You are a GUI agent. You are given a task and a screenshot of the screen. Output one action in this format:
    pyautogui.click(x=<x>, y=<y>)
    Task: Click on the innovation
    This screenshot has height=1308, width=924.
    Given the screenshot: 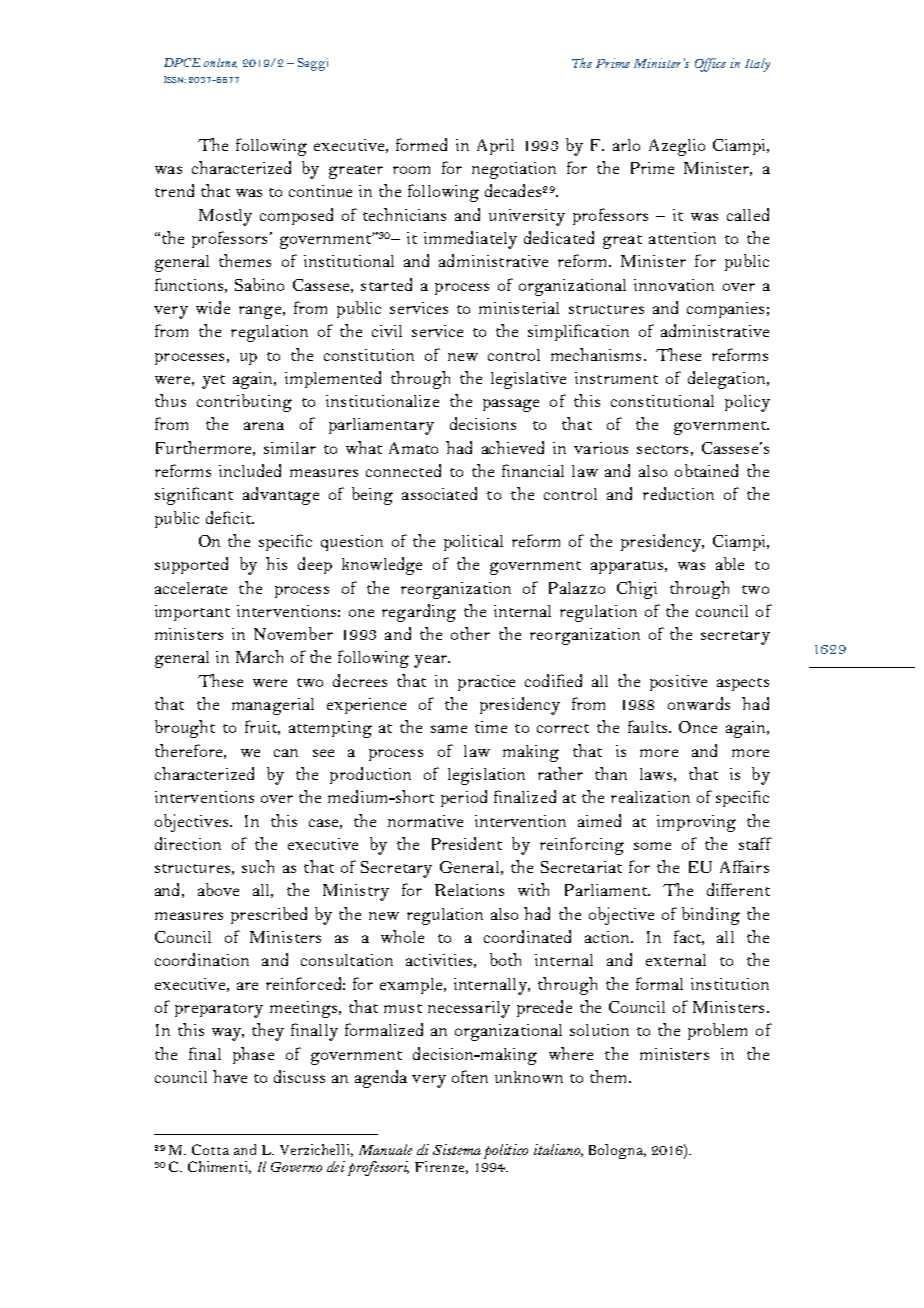 What is the action you would take?
    pyautogui.click(x=674, y=285)
